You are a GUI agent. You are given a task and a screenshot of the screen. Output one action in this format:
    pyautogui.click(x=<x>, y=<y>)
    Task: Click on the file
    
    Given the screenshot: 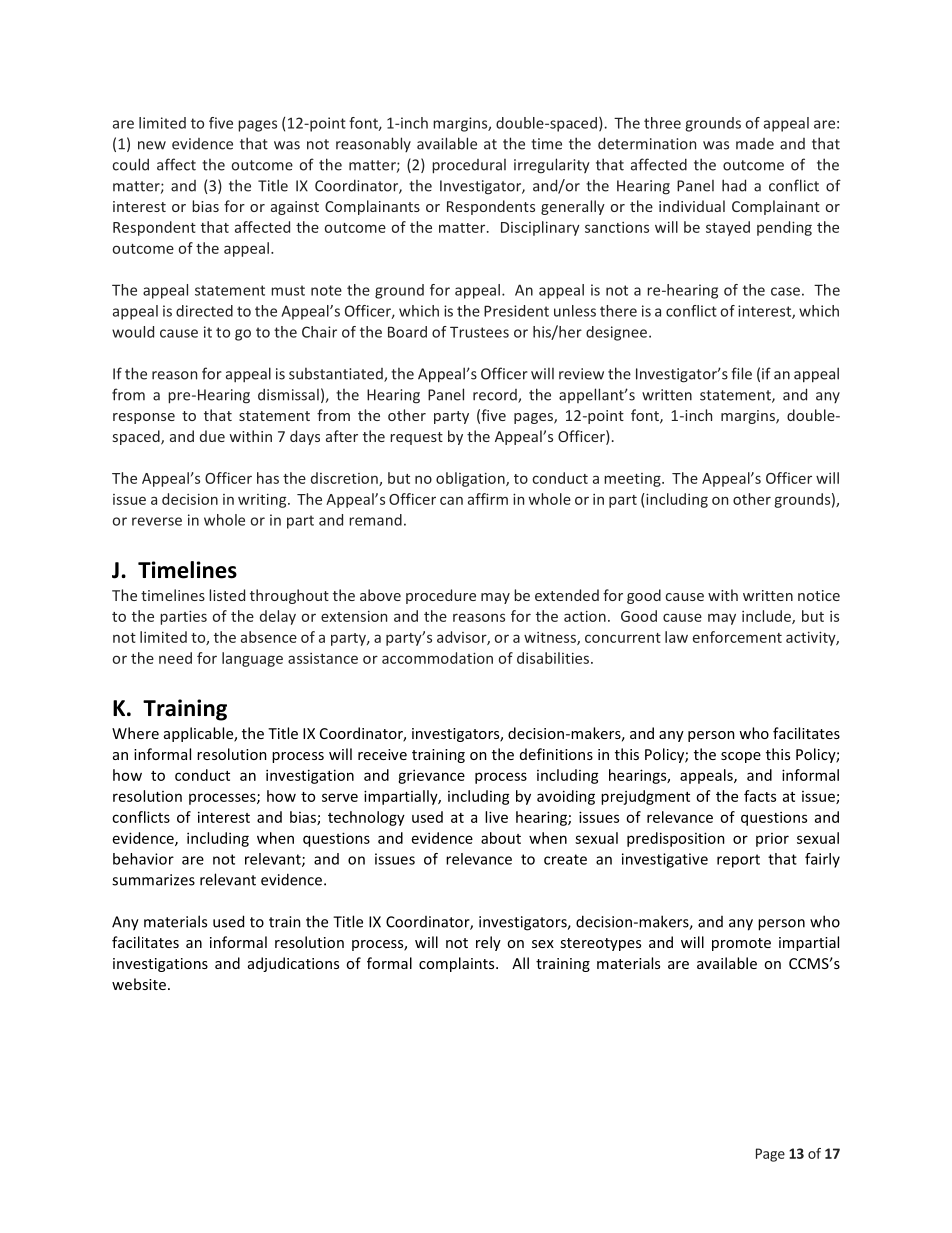 What is the action you would take?
    pyautogui.click(x=741, y=373)
